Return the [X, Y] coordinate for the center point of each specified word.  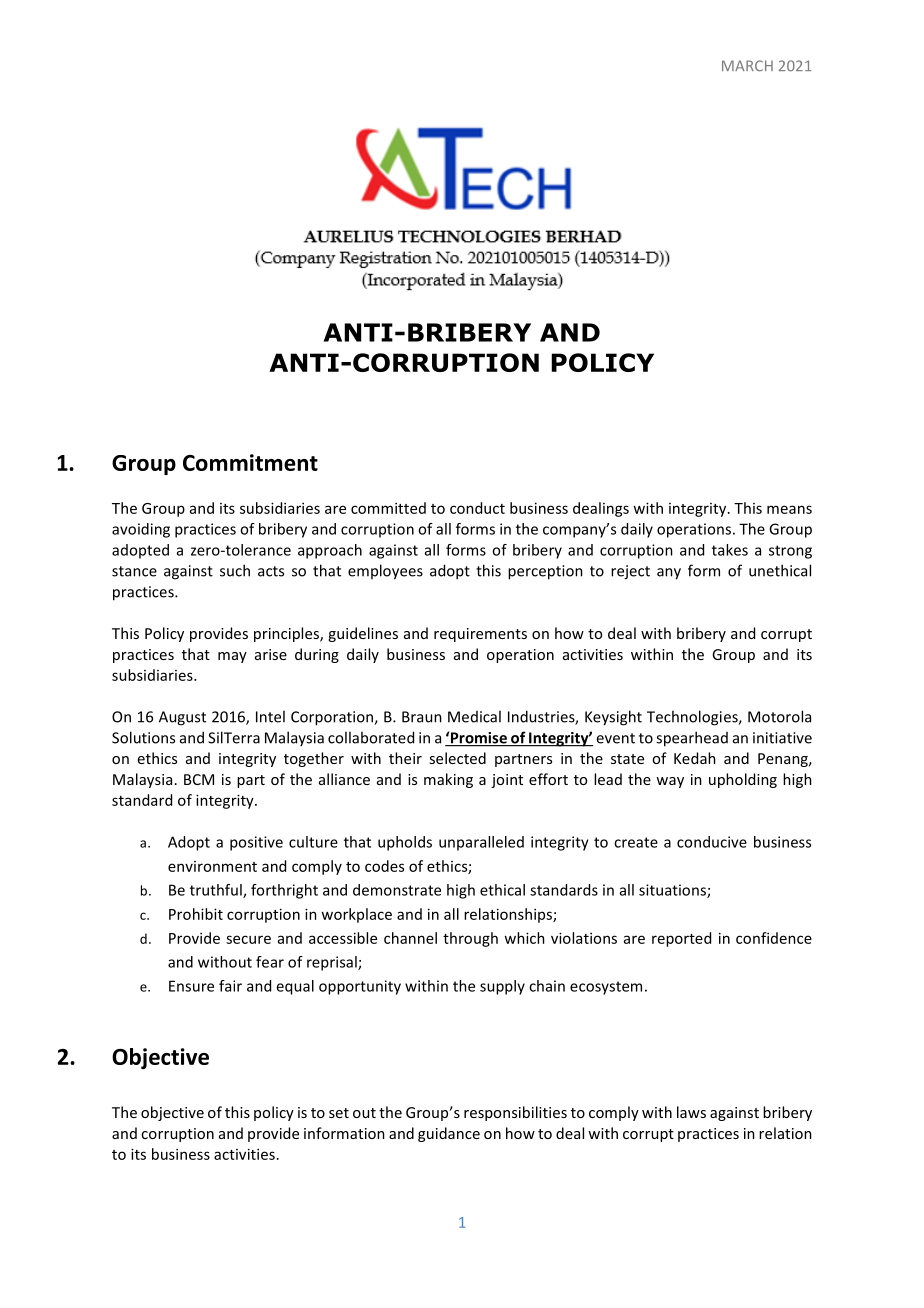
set [339, 1113]
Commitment [250, 462]
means [789, 509]
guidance [449, 1134]
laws [691, 1112]
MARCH [747, 65]
